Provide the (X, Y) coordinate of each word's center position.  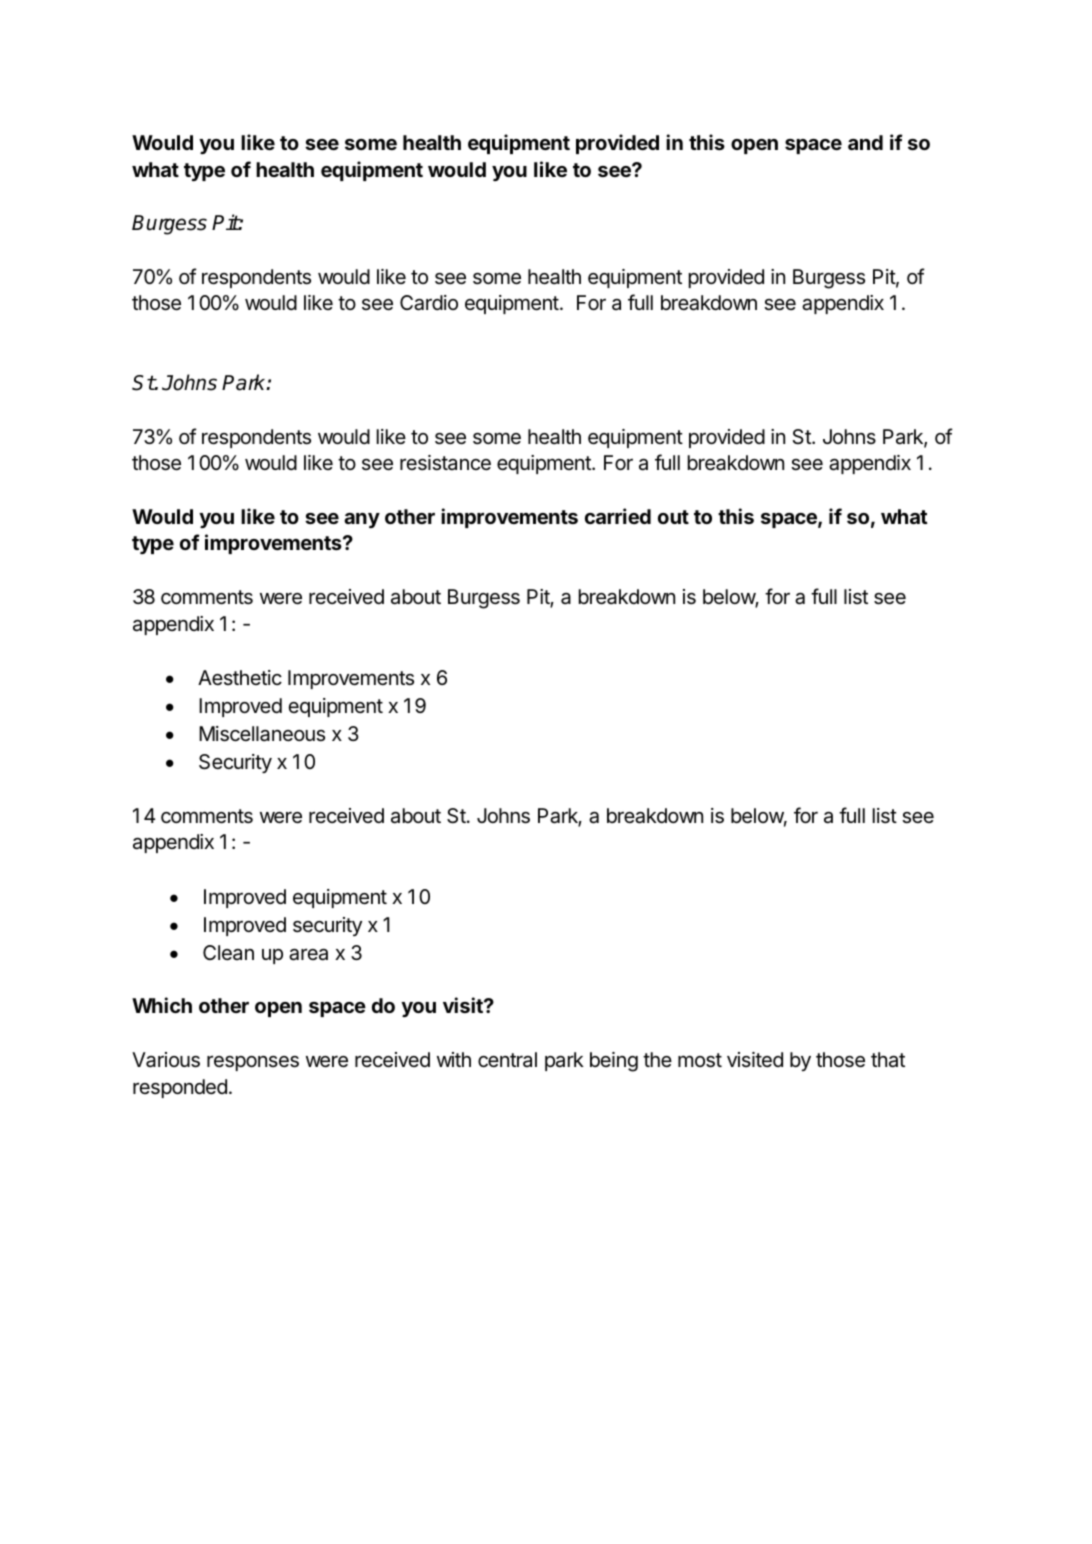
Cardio (429, 303)
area (308, 954)
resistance (445, 463)
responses (253, 1063)
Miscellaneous (262, 734)
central (507, 1059)
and (865, 142)
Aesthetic (240, 677)
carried (618, 516)
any (362, 520)
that (888, 1060)
